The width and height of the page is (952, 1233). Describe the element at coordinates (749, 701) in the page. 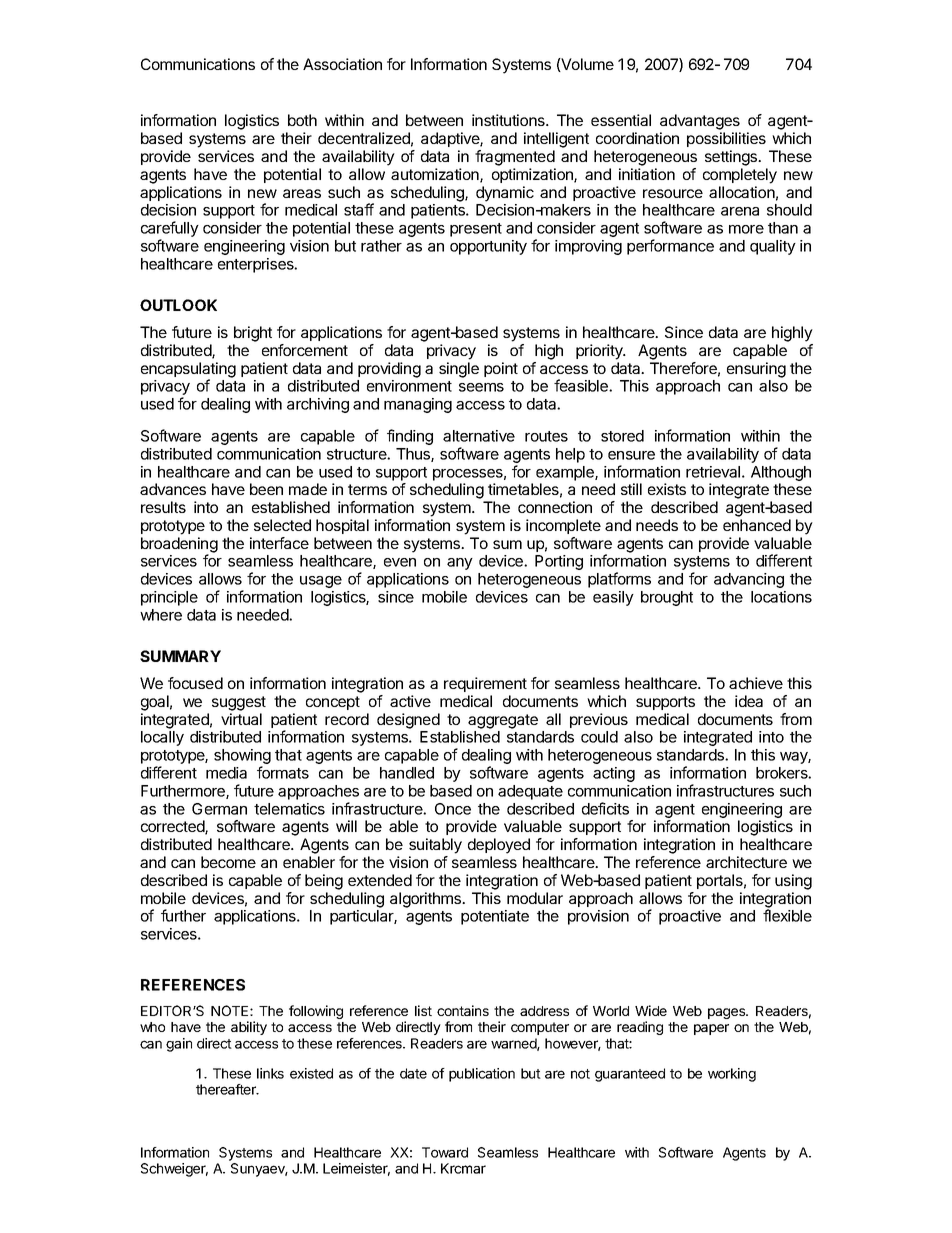

I see `idea` at that location.
